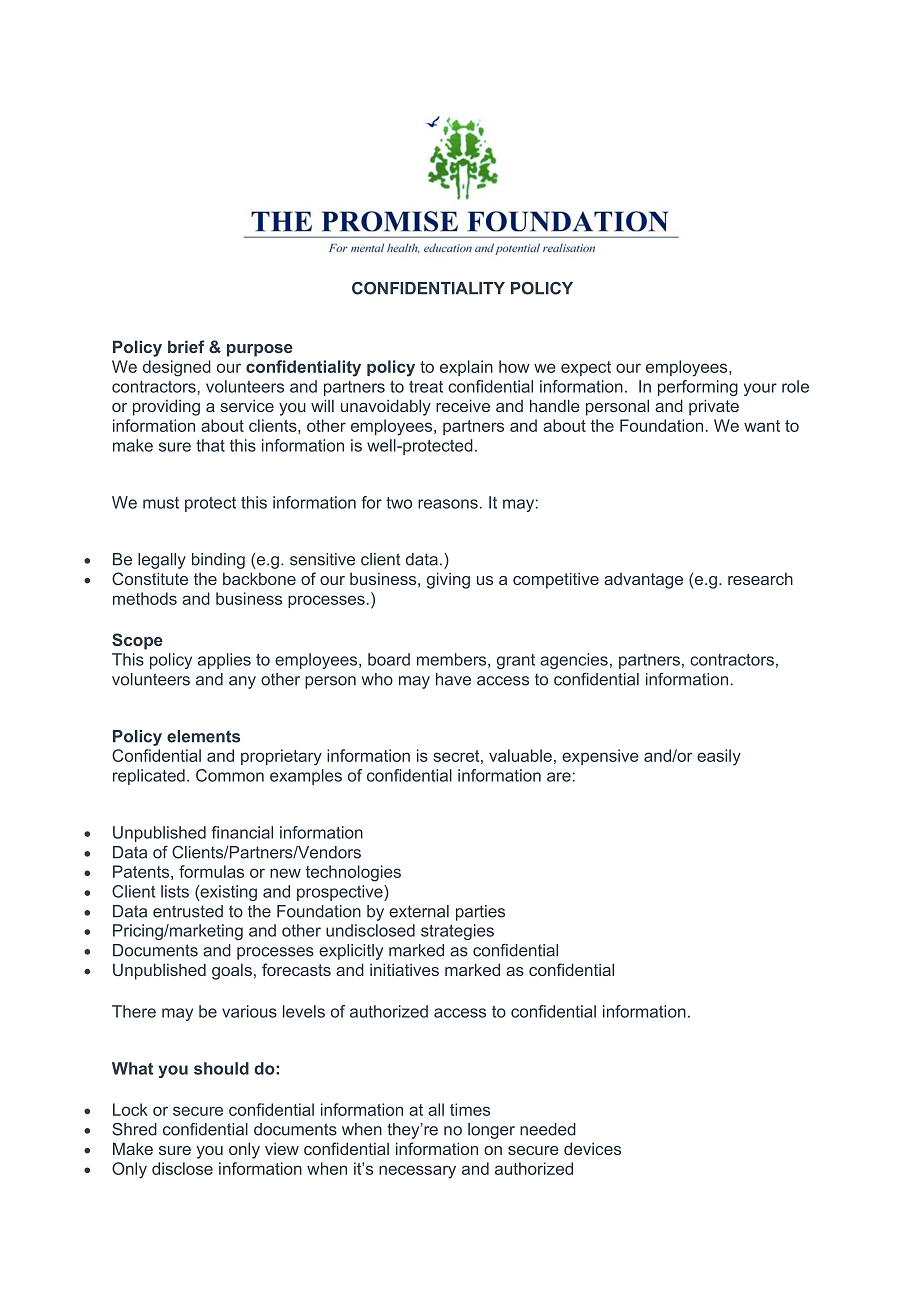 The height and width of the screenshot is (1308, 924). What do you see at coordinates (516, 661) in the screenshot?
I see `grant` at bounding box center [516, 661].
